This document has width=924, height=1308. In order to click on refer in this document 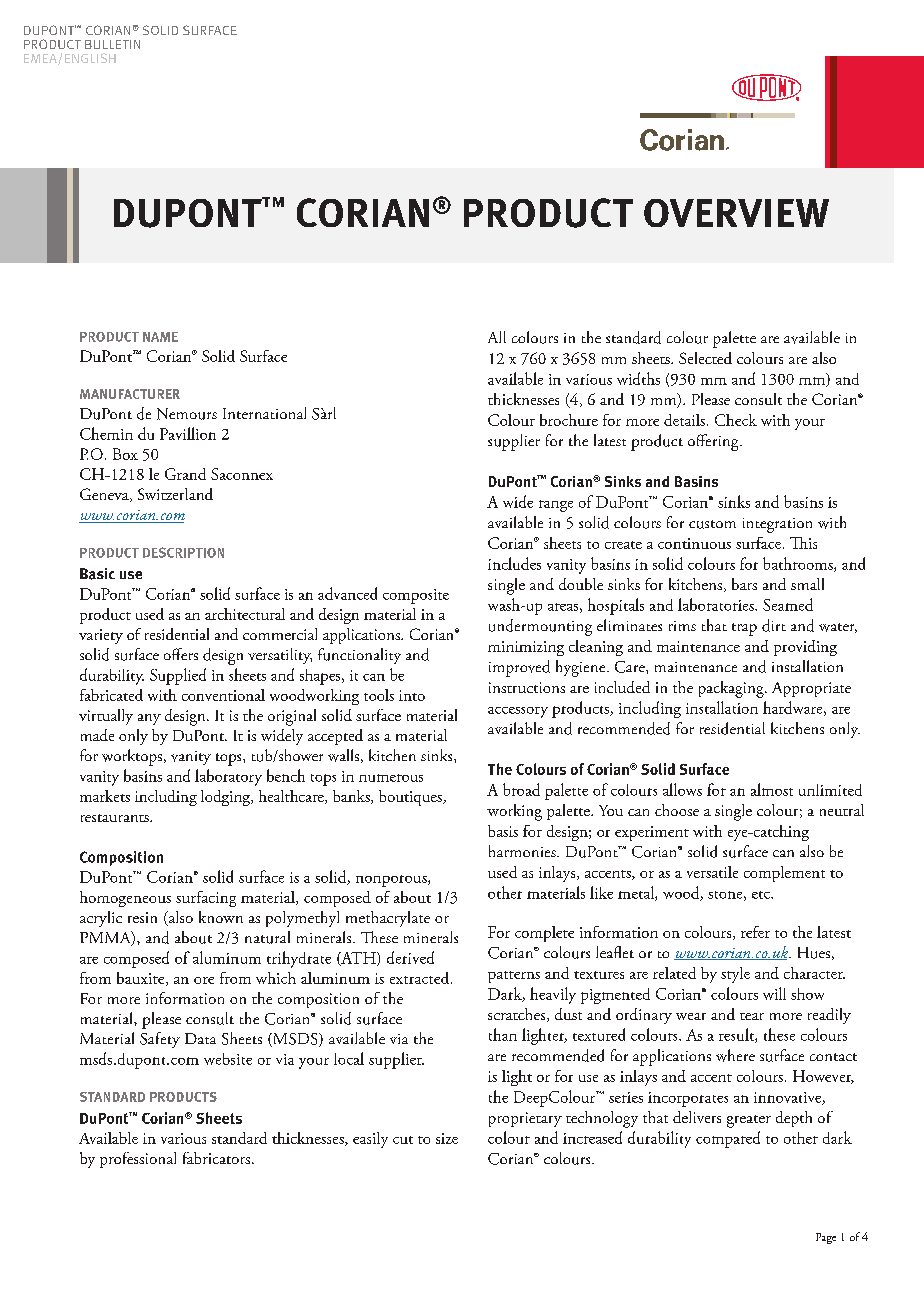, I will do `click(755, 932)`.
